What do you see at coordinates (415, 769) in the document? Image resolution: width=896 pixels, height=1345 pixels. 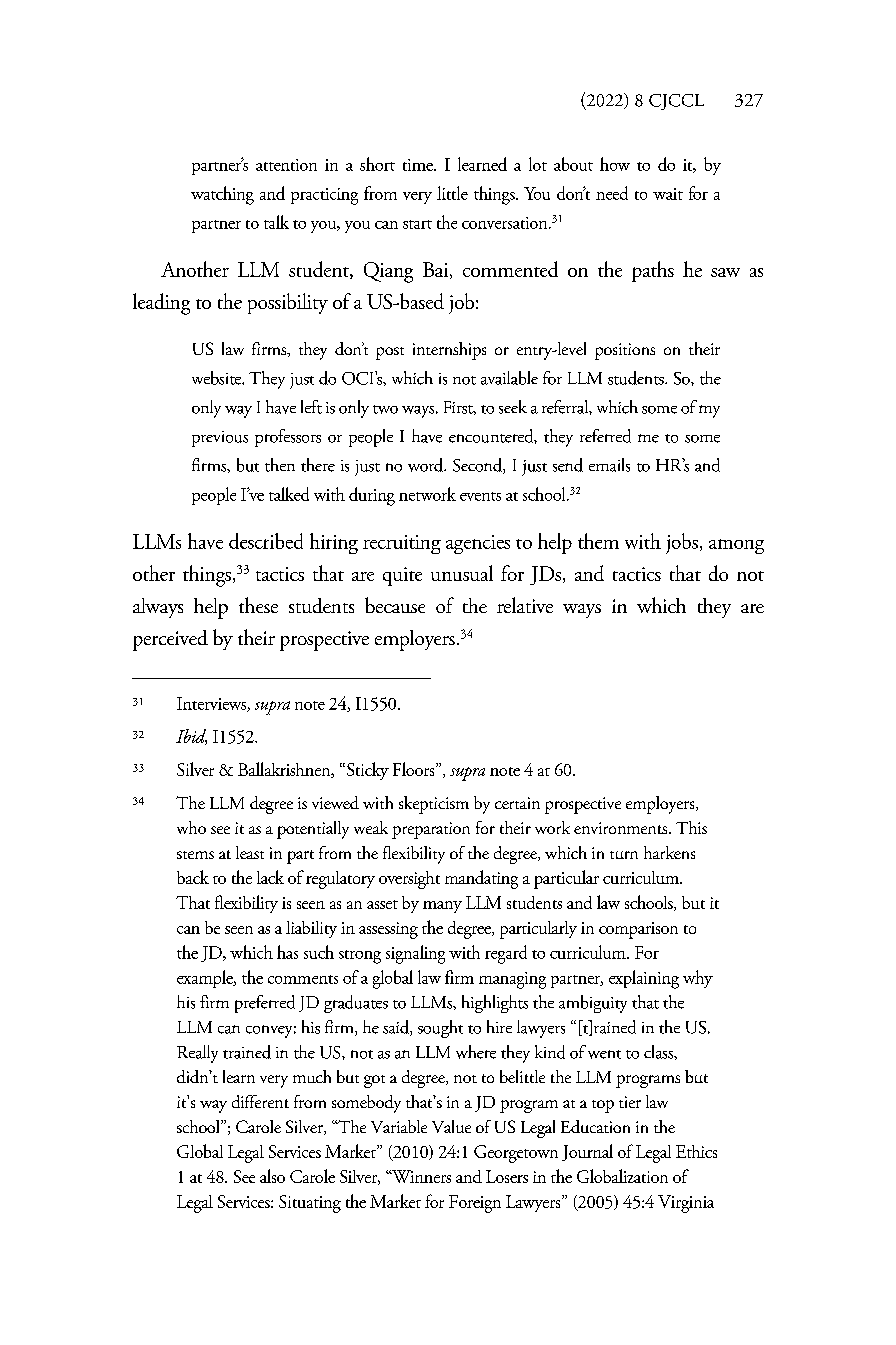 I see `Floors` at bounding box center [415, 769].
